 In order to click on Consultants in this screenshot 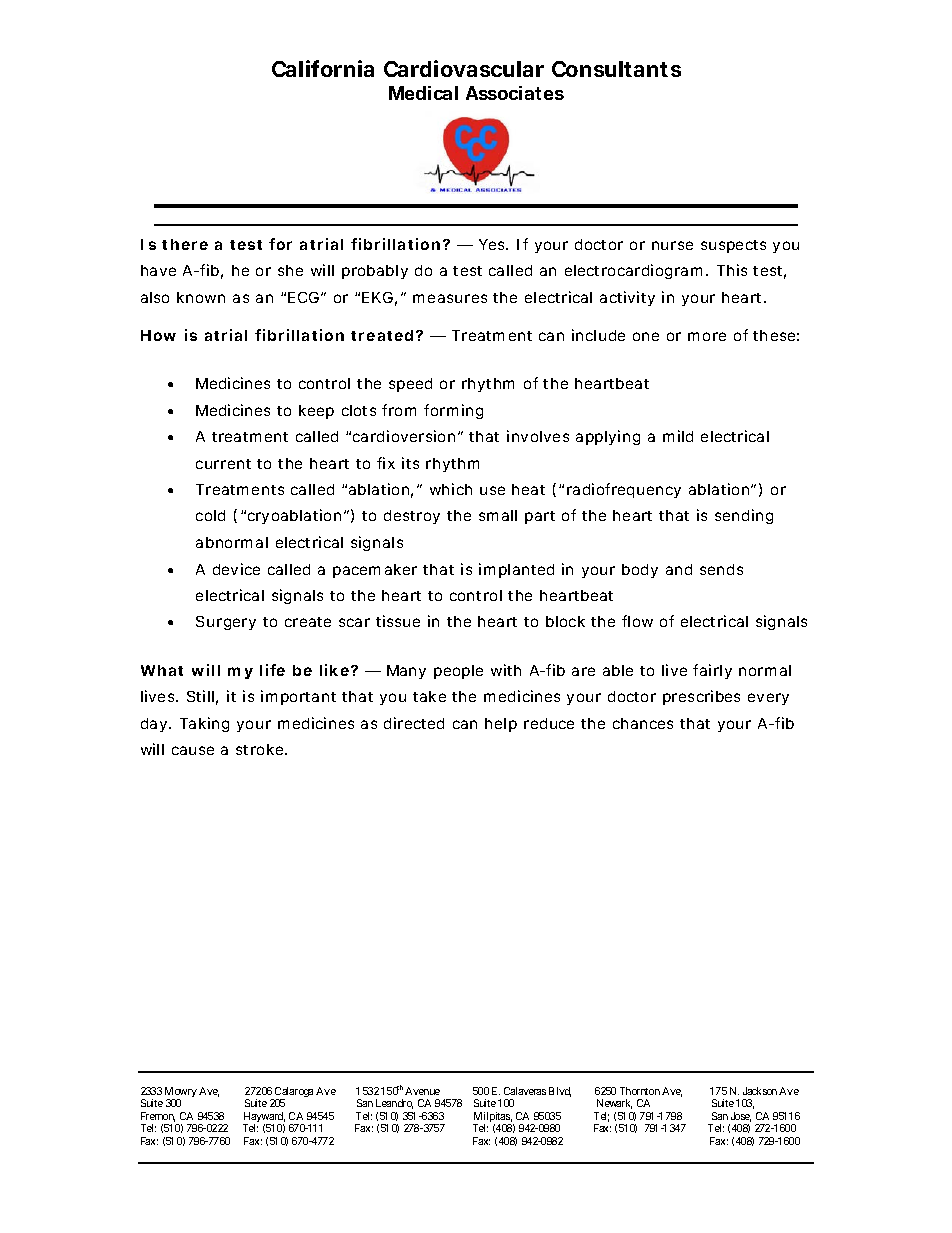, I will do `click(616, 69)`.
